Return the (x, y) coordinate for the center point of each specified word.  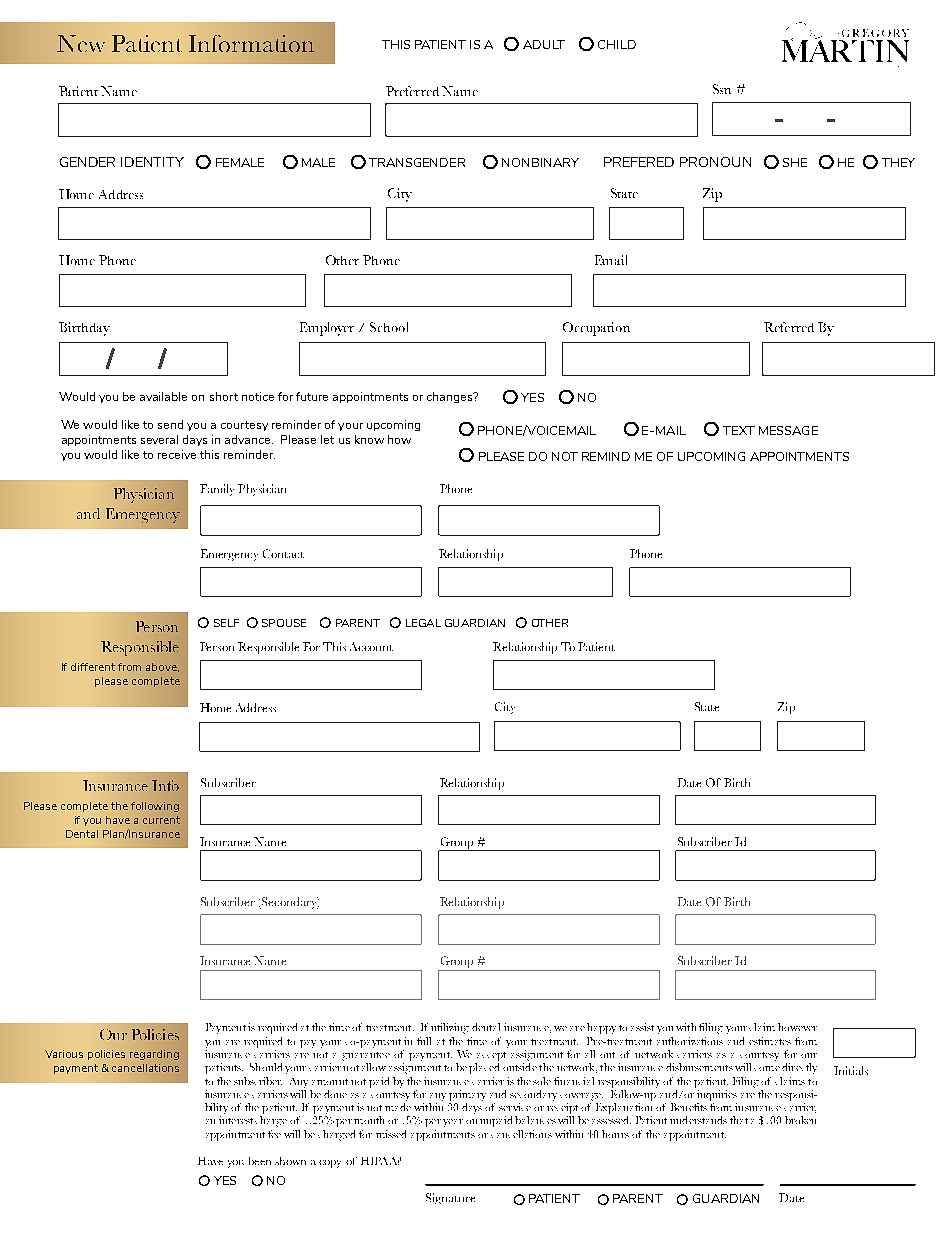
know (369, 439)
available (163, 396)
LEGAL (423, 623)
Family (217, 490)
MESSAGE (788, 430)
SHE (795, 162)
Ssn (722, 89)
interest (236, 1120)
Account (371, 646)
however (797, 1027)
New (81, 43)
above (162, 667)
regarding (154, 1055)
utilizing (450, 1028)
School (389, 327)
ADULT (544, 44)
